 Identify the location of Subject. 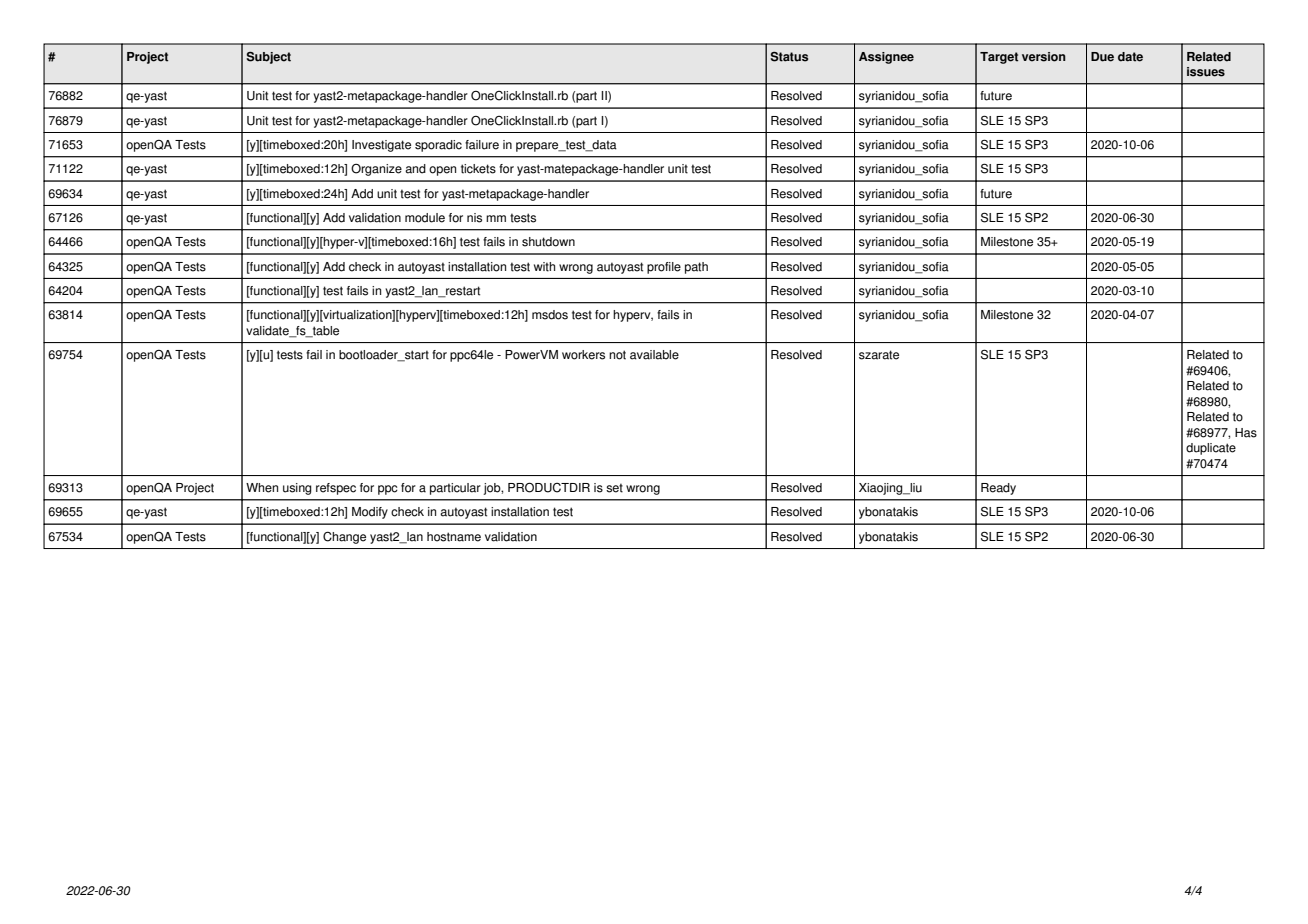
(268, 58).
